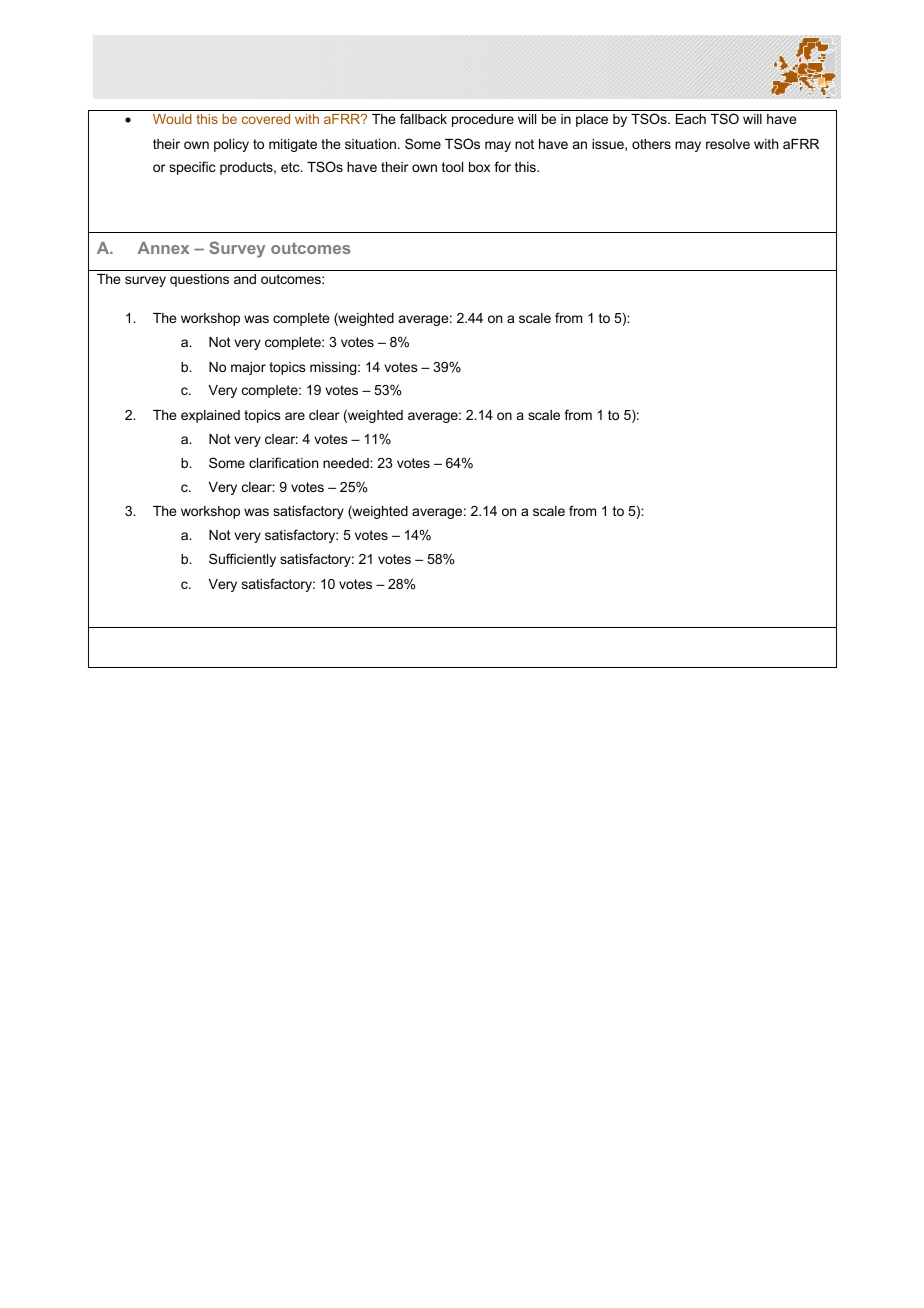 Image resolution: width=924 pixels, height=1308 pixels. Describe the element at coordinates (231, 145) in the screenshot. I see `policy` at that location.
